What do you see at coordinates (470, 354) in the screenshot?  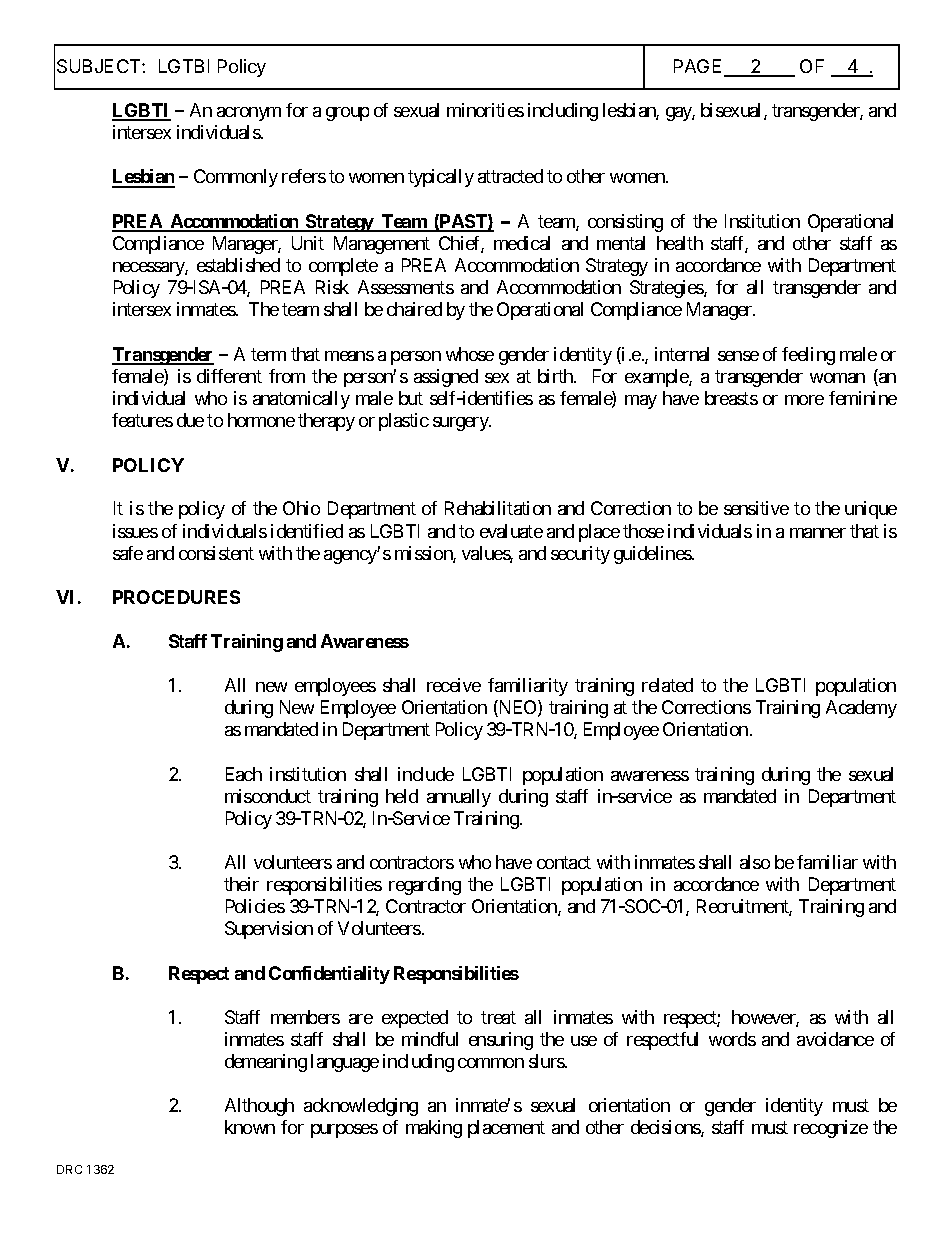 I see `whose` at bounding box center [470, 354].
